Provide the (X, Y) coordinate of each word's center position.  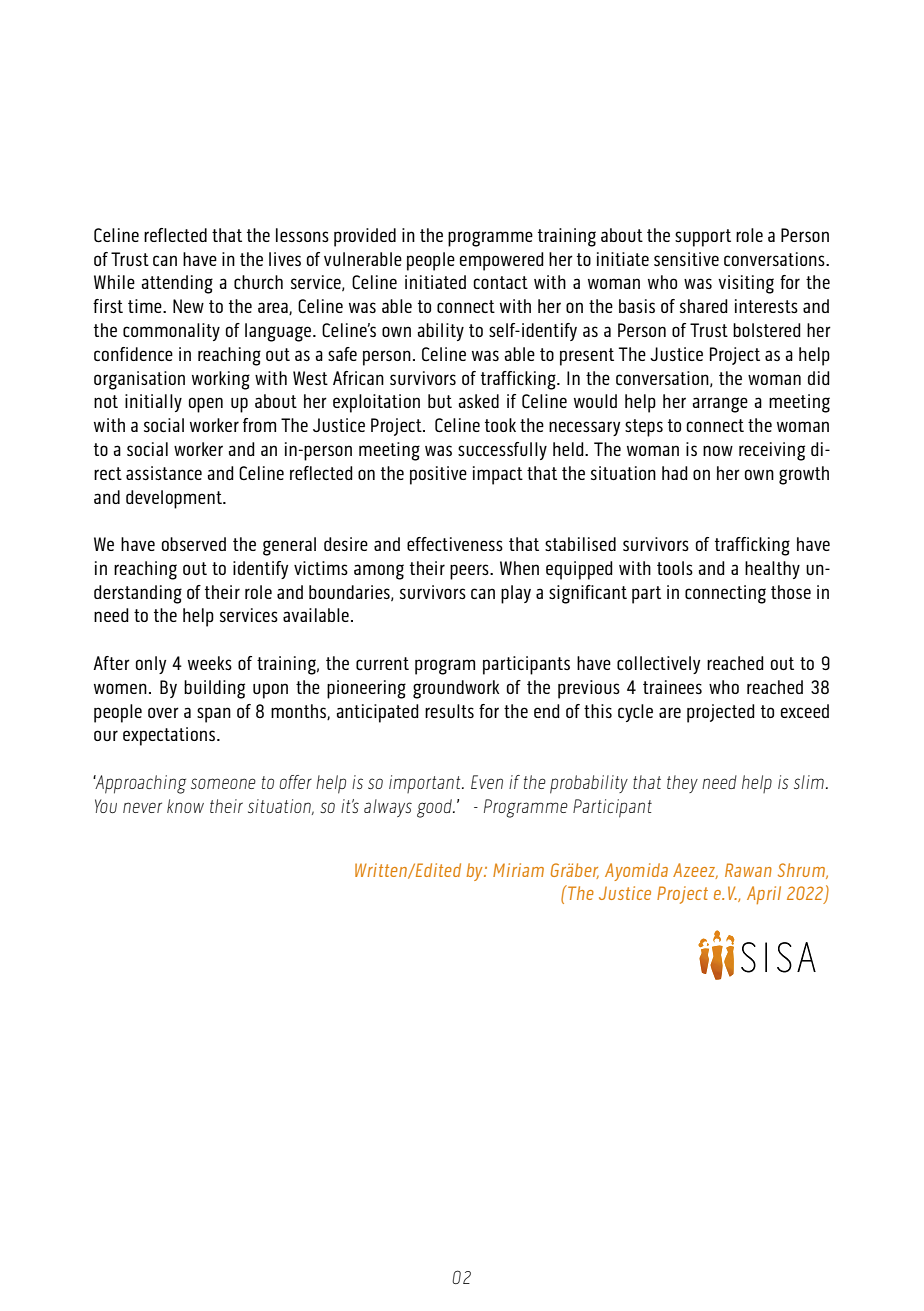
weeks (210, 663)
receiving (772, 451)
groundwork (456, 689)
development (175, 499)
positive (438, 475)
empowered (502, 261)
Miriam (518, 870)
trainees (672, 687)
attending (177, 284)
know (185, 806)
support (703, 238)
